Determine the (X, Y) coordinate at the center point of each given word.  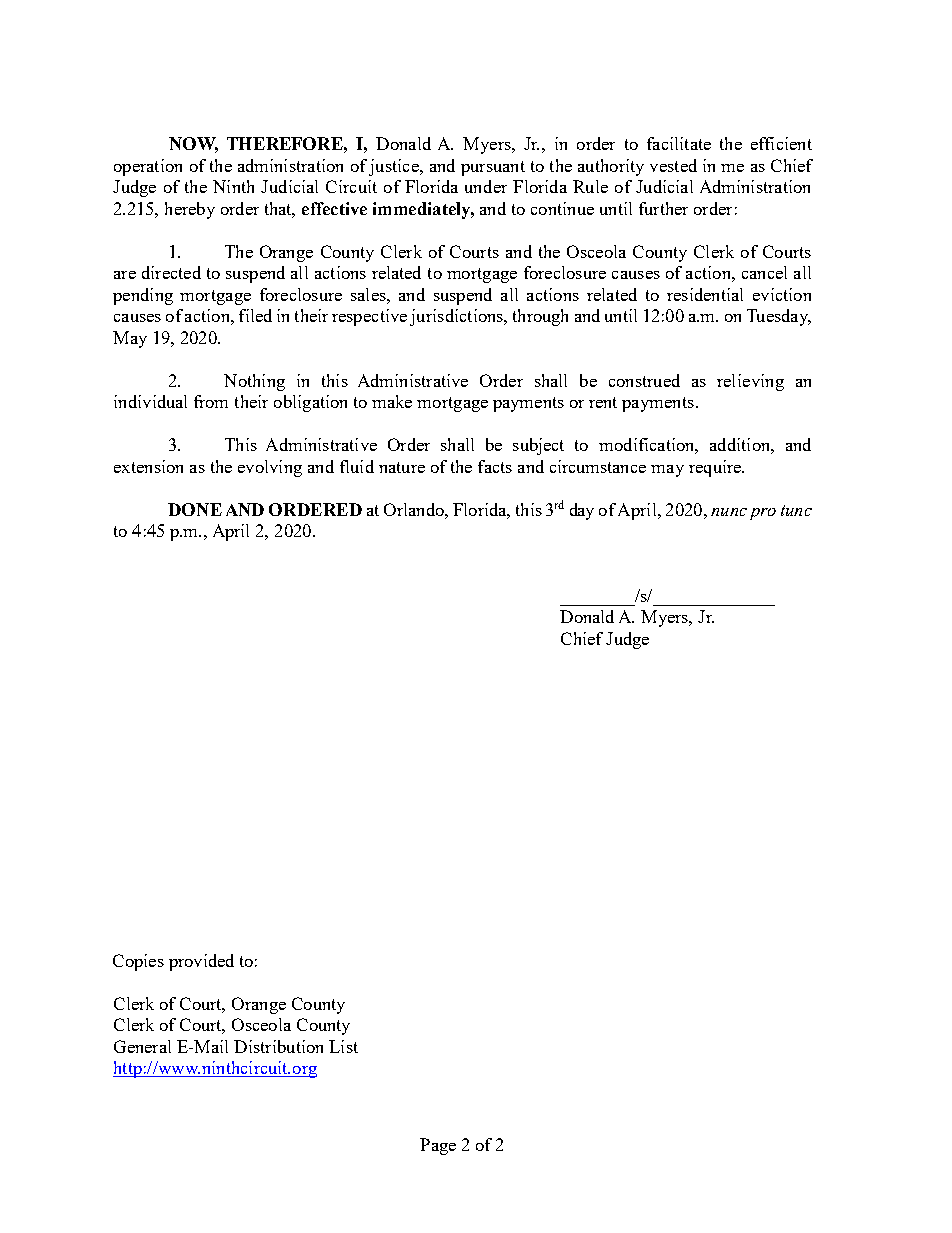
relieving (750, 382)
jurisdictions (458, 317)
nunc (729, 512)
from (211, 401)
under (486, 186)
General (142, 1046)
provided (201, 962)
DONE (195, 509)
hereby (190, 210)
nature (402, 467)
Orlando (415, 509)
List (343, 1046)
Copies (138, 962)
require (716, 468)
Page (438, 1146)
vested (673, 165)
